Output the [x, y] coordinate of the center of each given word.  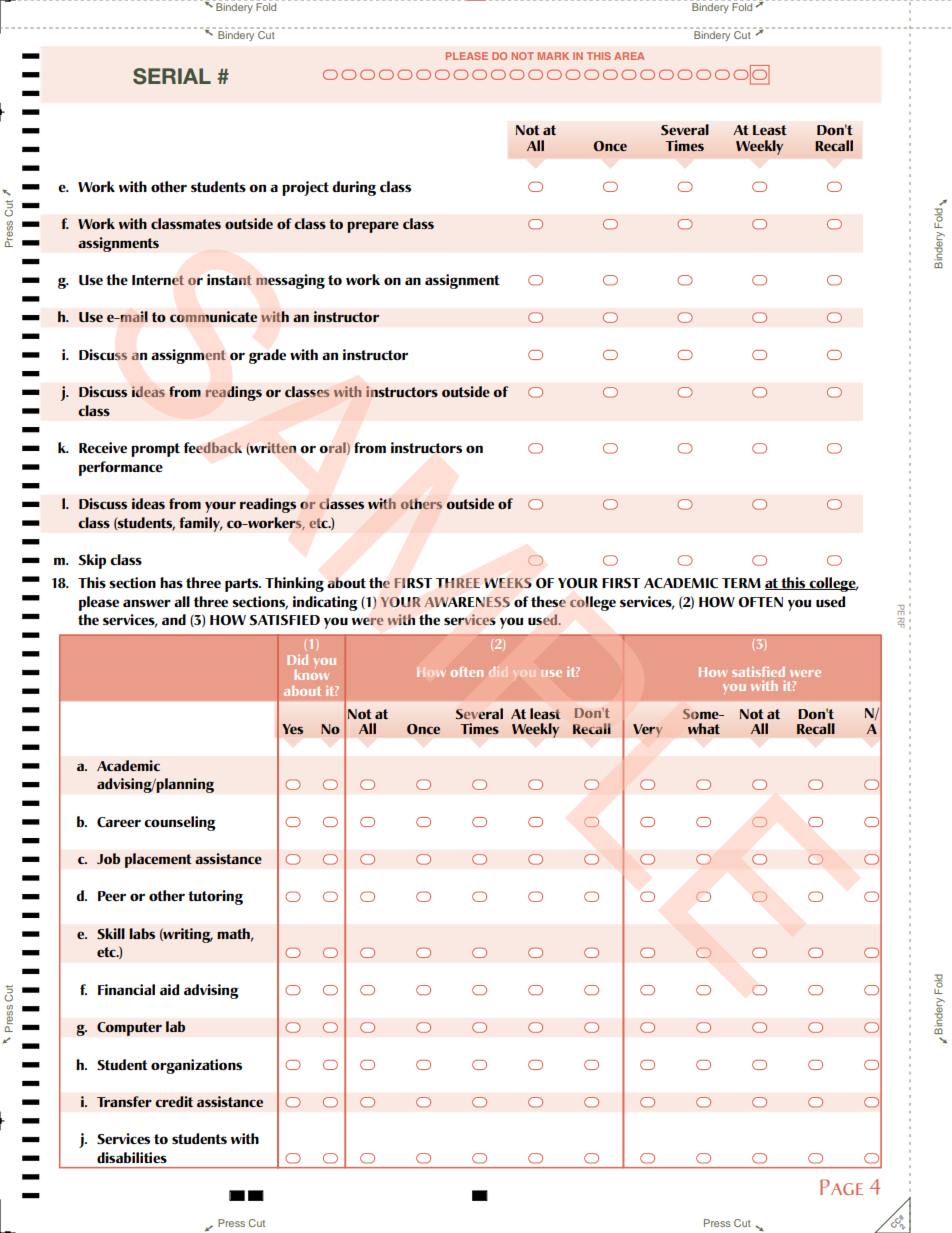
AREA [629, 56]
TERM [741, 583]
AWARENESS [467, 602]
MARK [553, 56]
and [174, 619]
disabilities [132, 1157]
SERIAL [172, 76]
